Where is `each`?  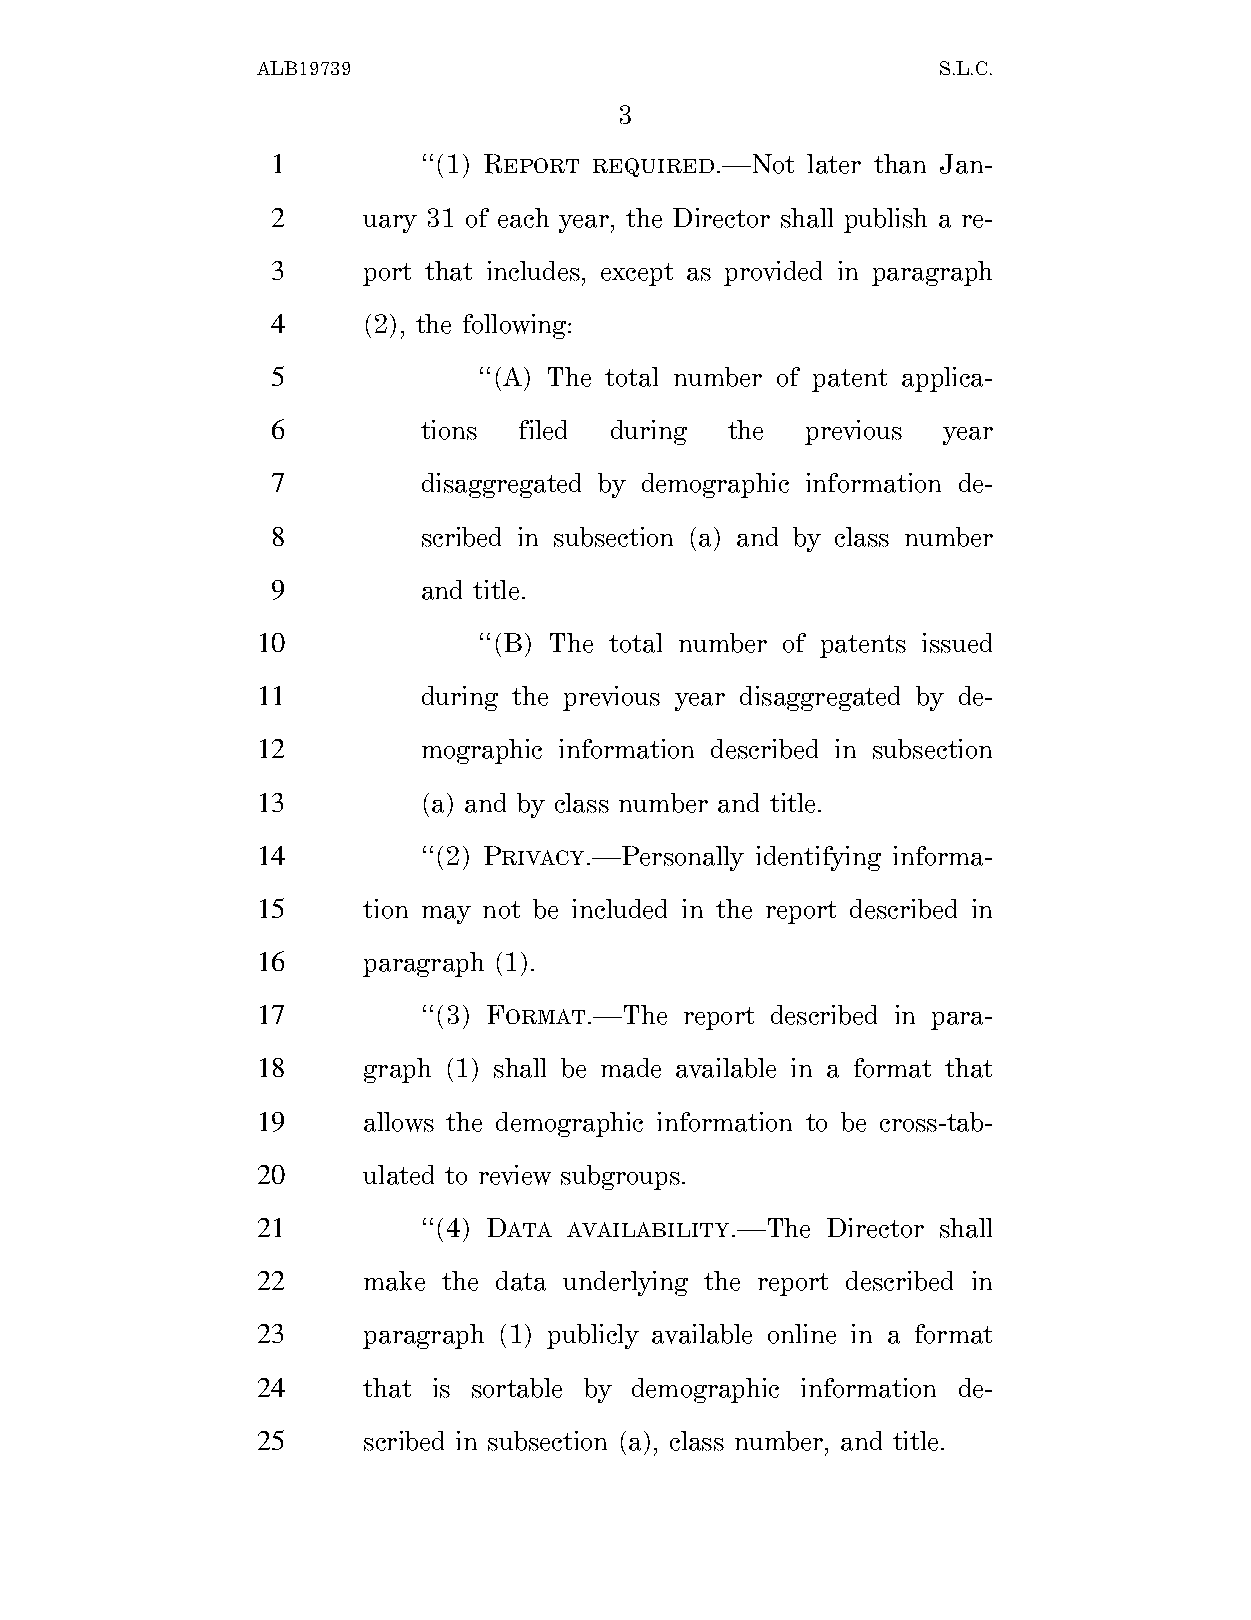
each is located at coordinates (523, 218).
